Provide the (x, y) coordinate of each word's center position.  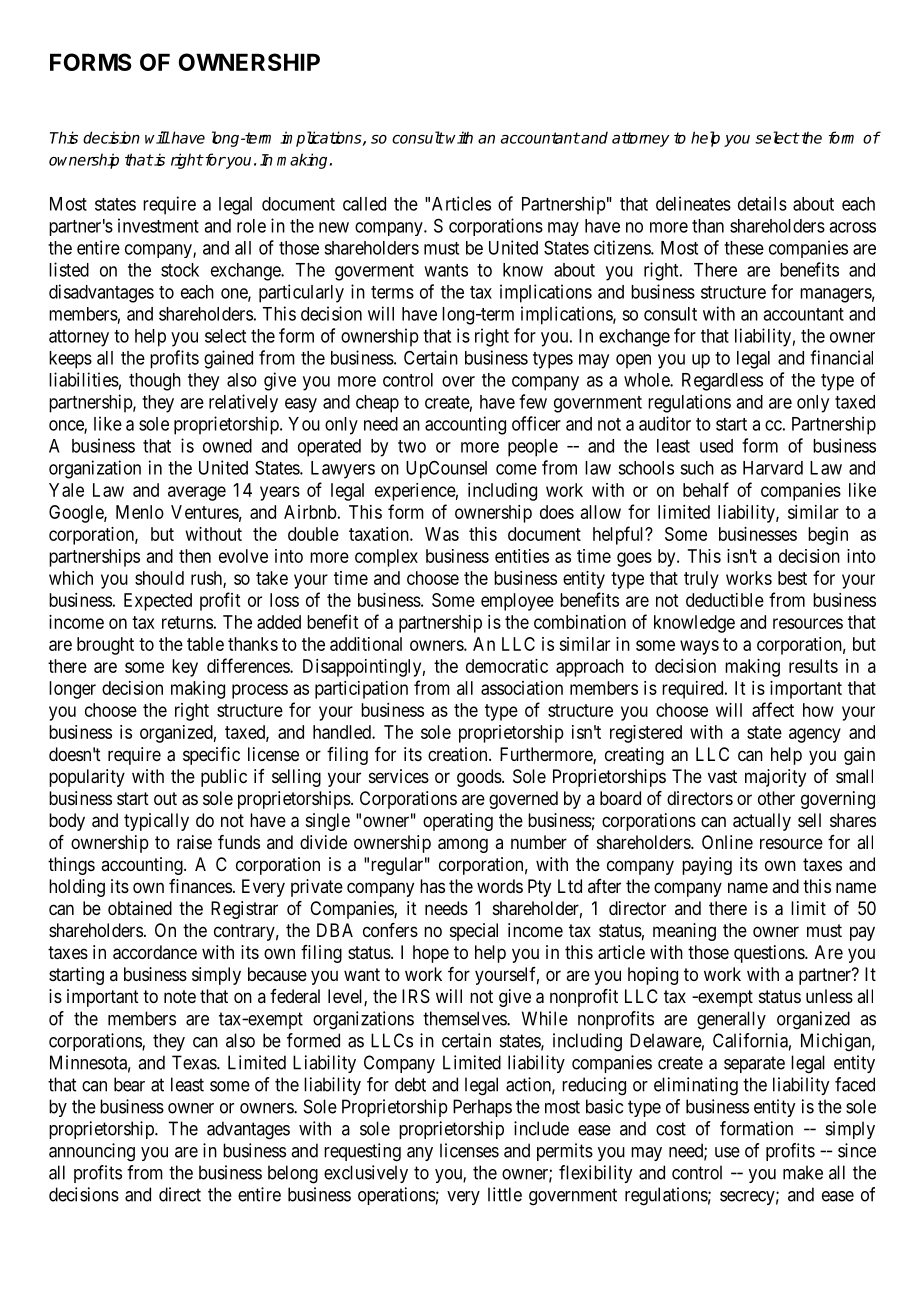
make (803, 1172)
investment (158, 225)
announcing (92, 1152)
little (505, 1194)
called (364, 204)
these (744, 248)
